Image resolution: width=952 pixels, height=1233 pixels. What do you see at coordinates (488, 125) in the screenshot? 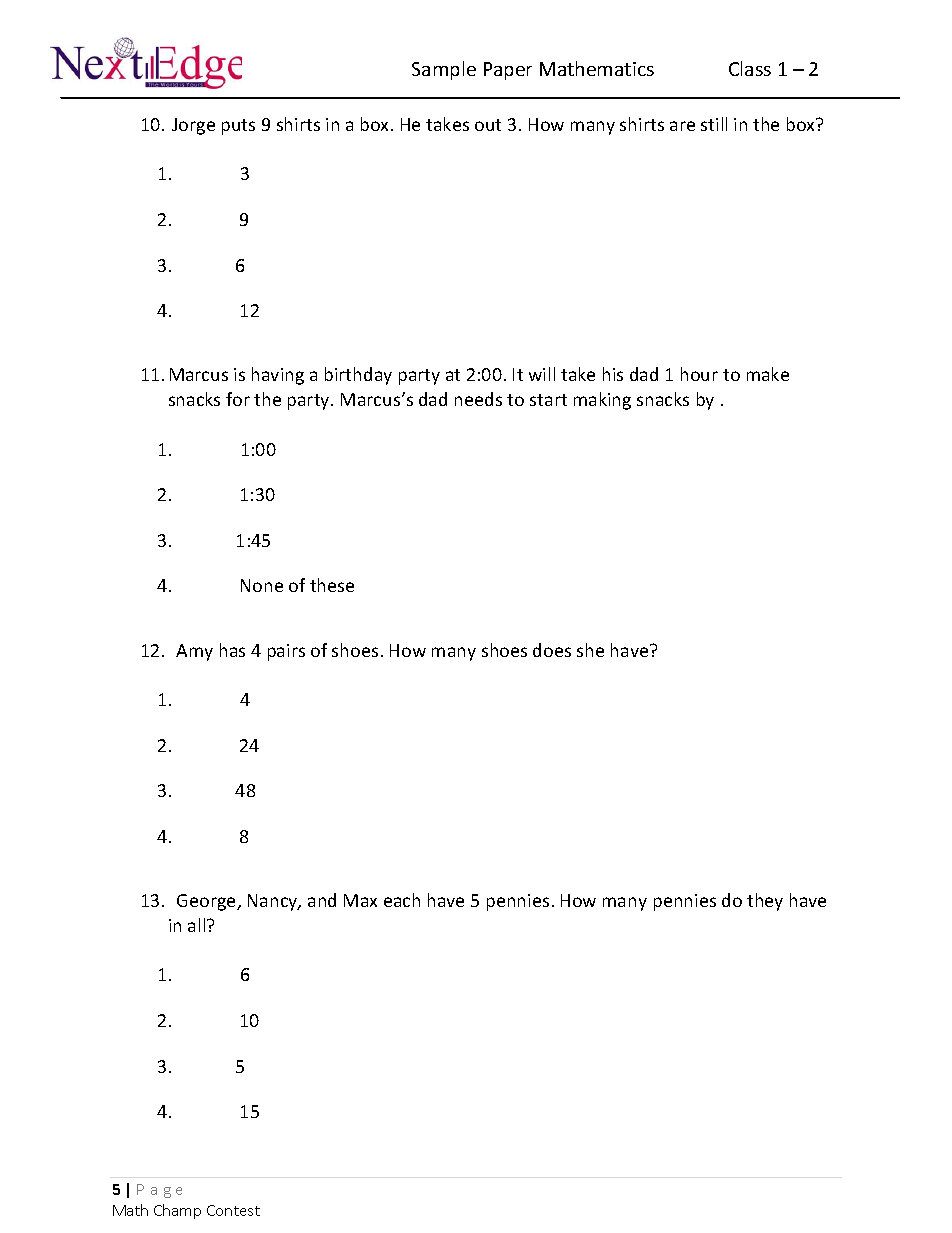
I see `out` at bounding box center [488, 125].
